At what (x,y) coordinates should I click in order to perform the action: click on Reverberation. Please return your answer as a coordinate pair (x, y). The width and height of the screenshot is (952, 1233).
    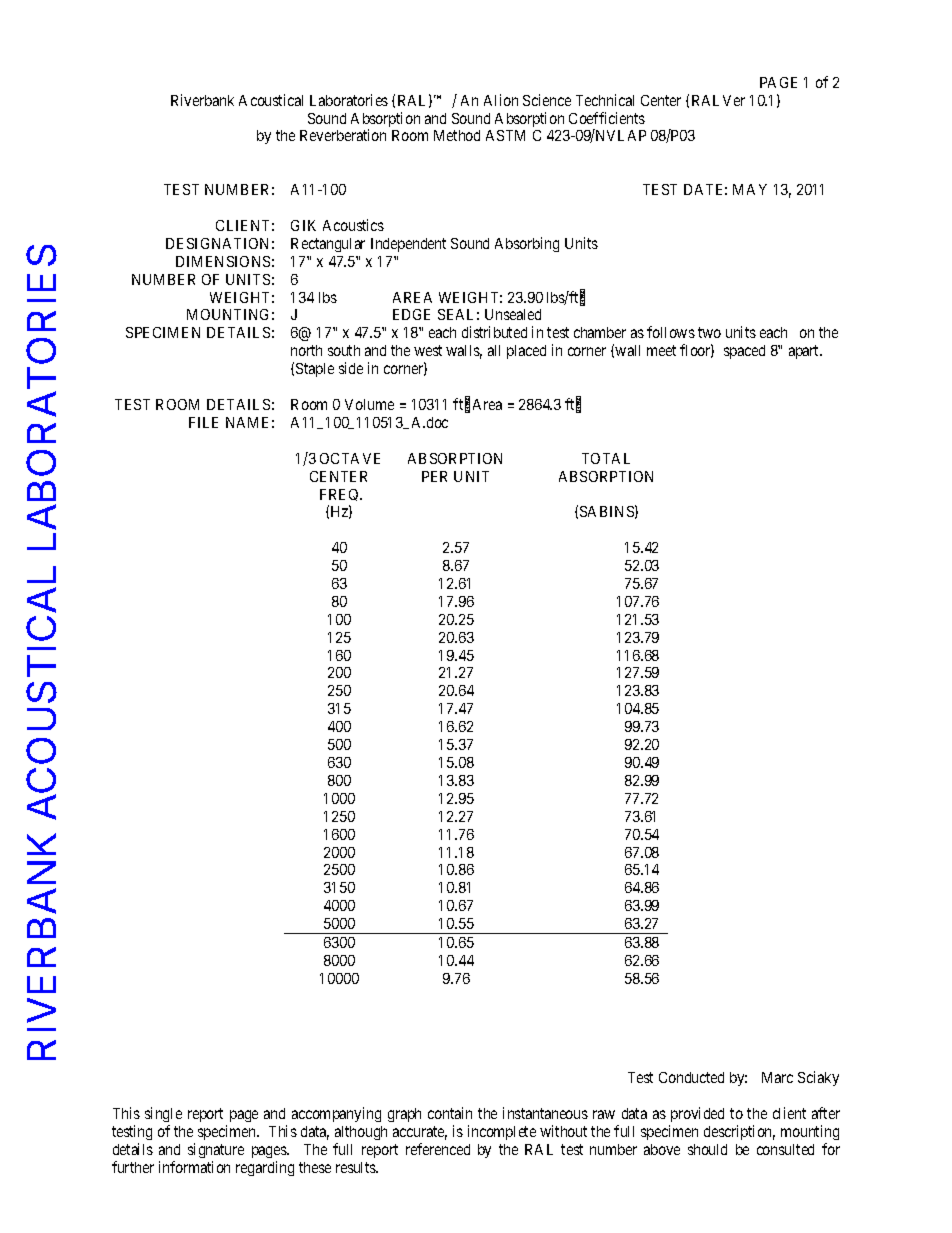
    Looking at the image, I should click on (343, 135).
